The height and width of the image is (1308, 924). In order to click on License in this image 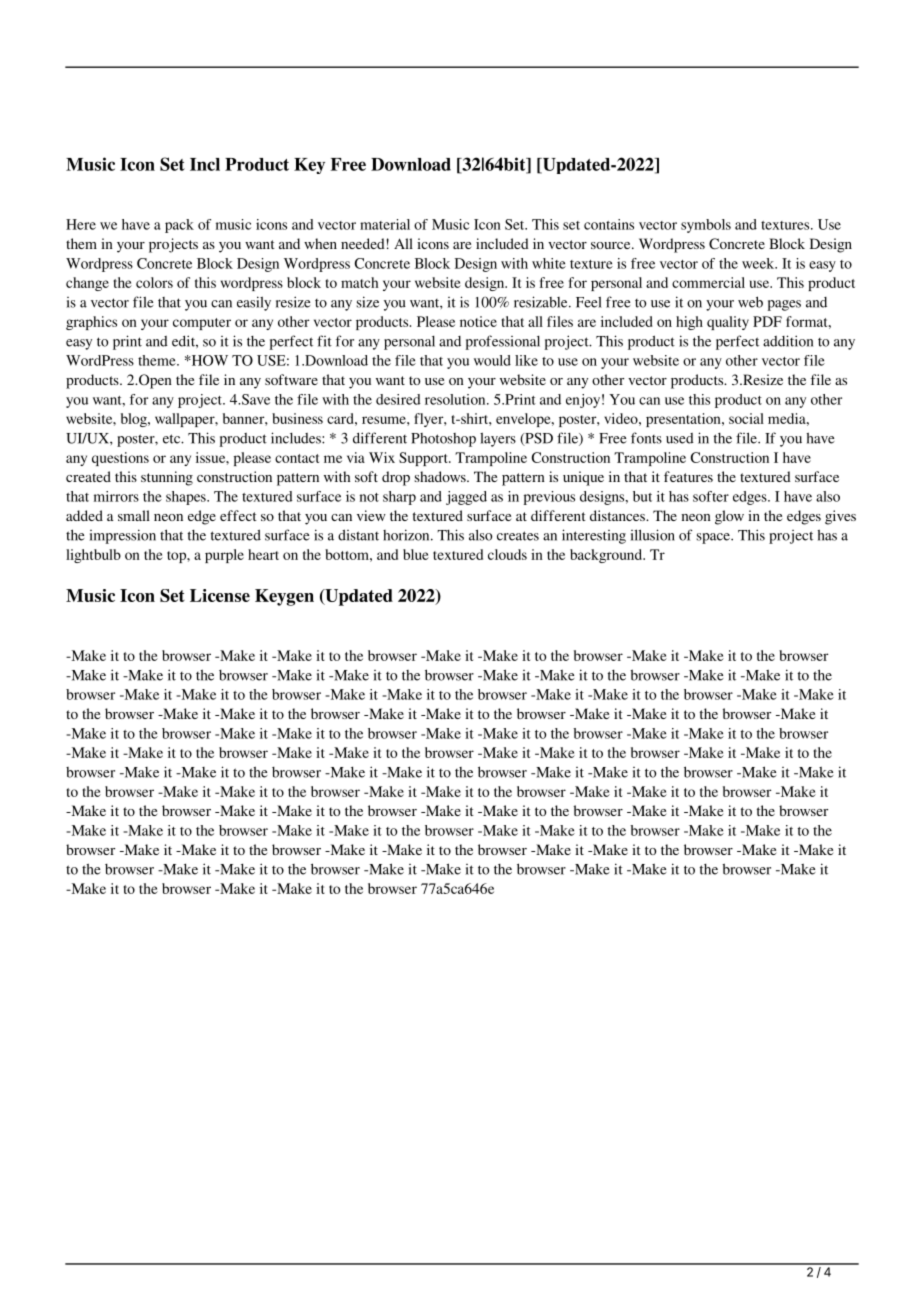, I will do `click(220, 595)`.
